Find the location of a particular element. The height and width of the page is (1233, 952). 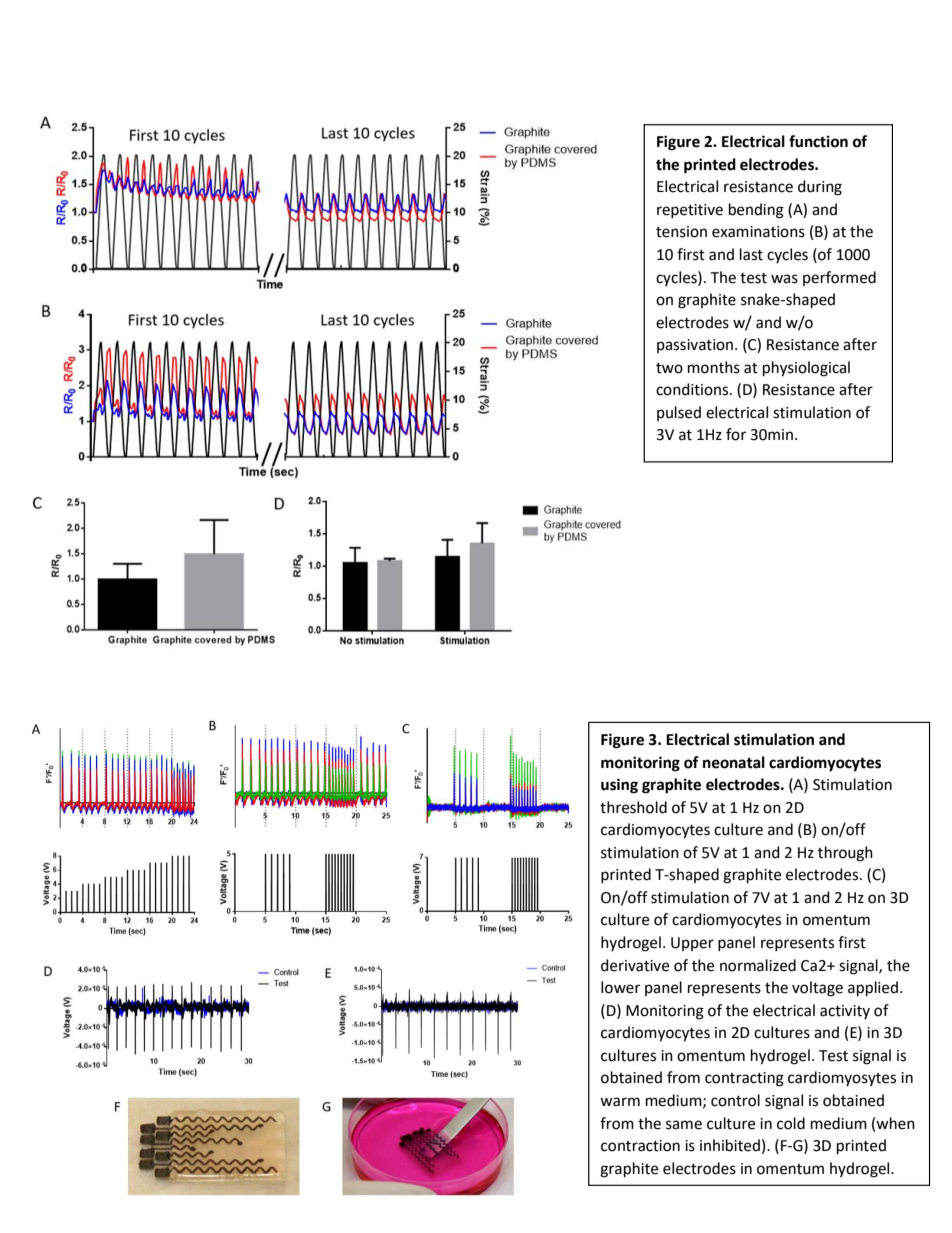

through is located at coordinates (845, 854).
